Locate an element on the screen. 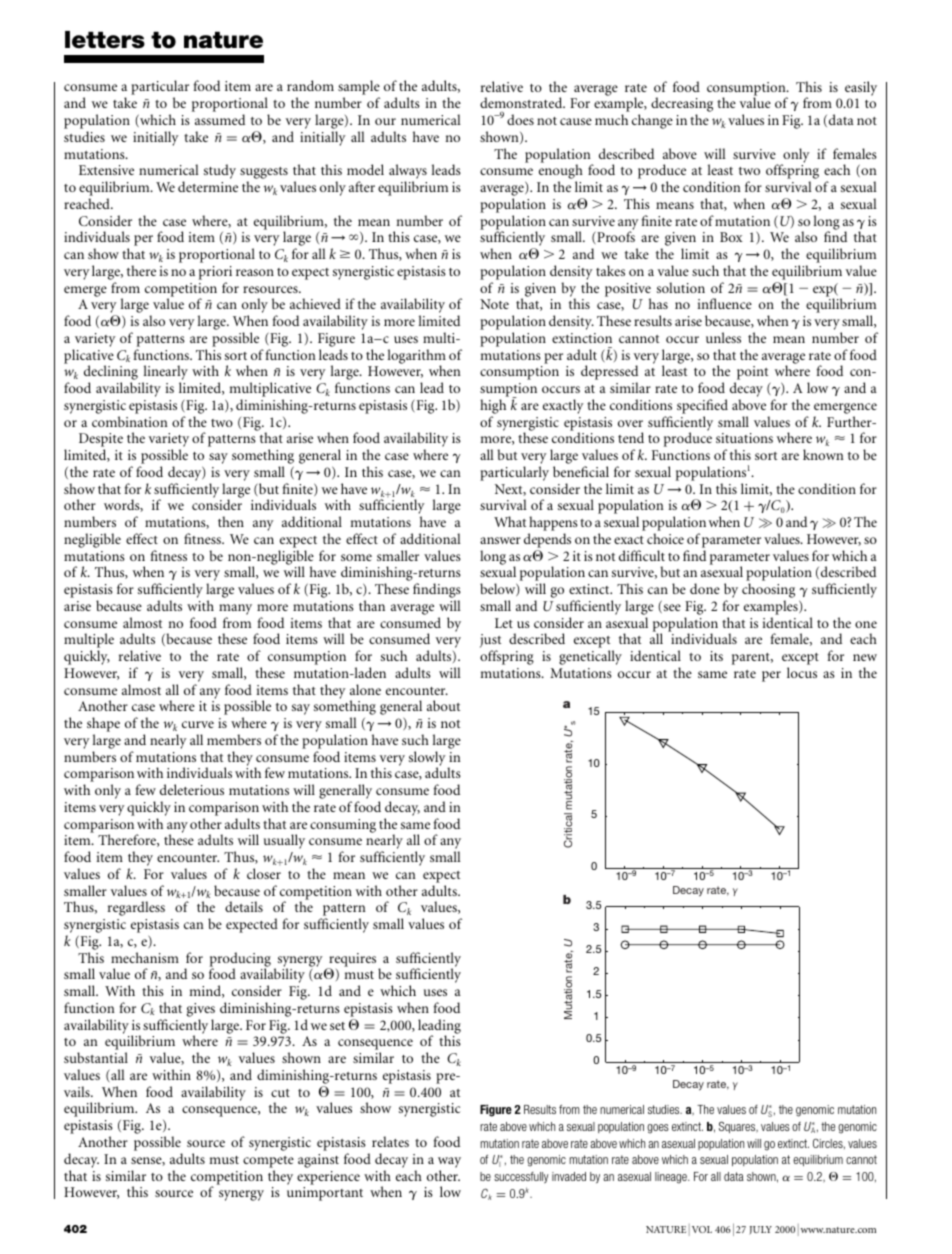 The height and width of the screenshot is (1254, 952). does is located at coordinates (520, 119).
